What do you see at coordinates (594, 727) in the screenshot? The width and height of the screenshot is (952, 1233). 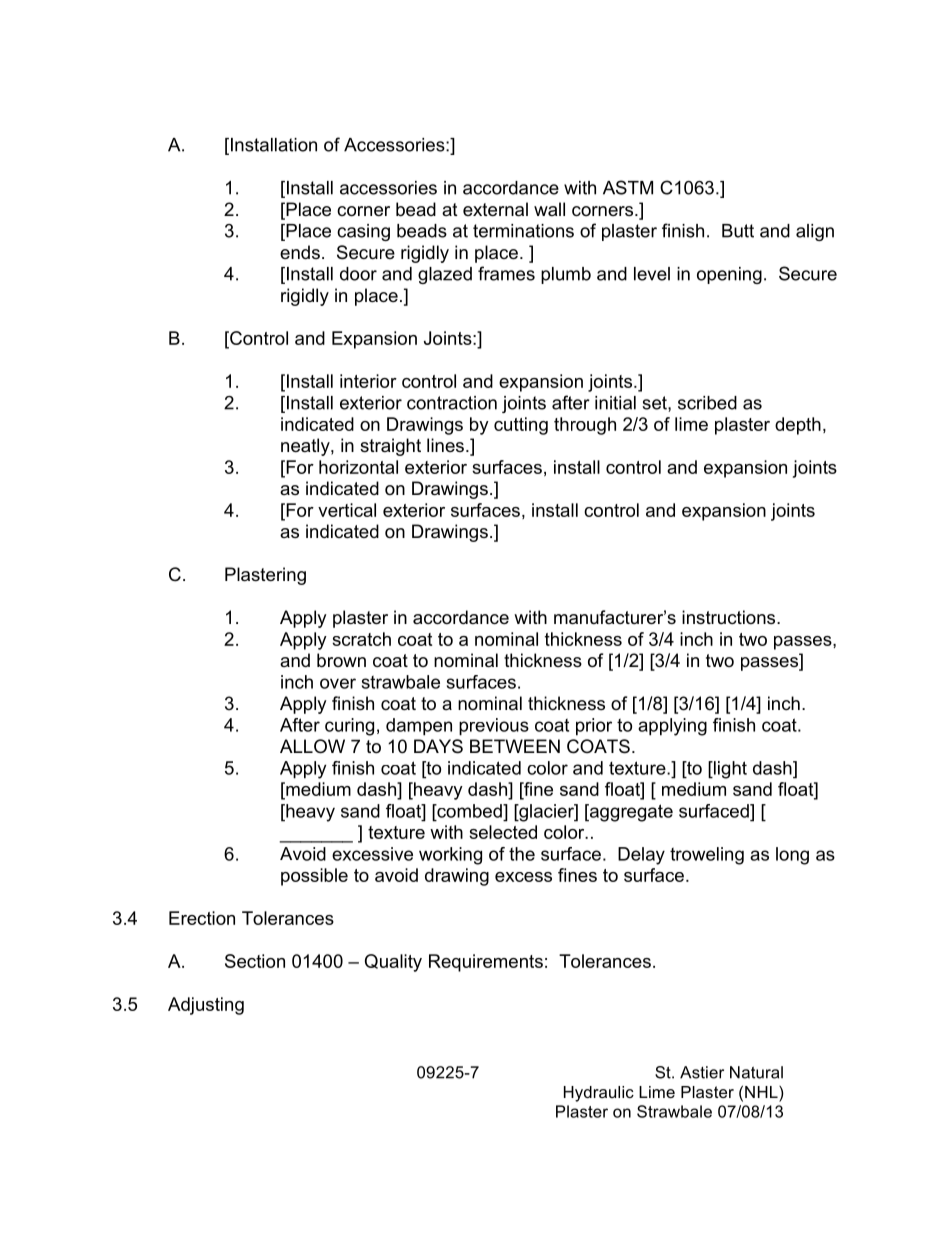 I see `prior` at bounding box center [594, 727].
